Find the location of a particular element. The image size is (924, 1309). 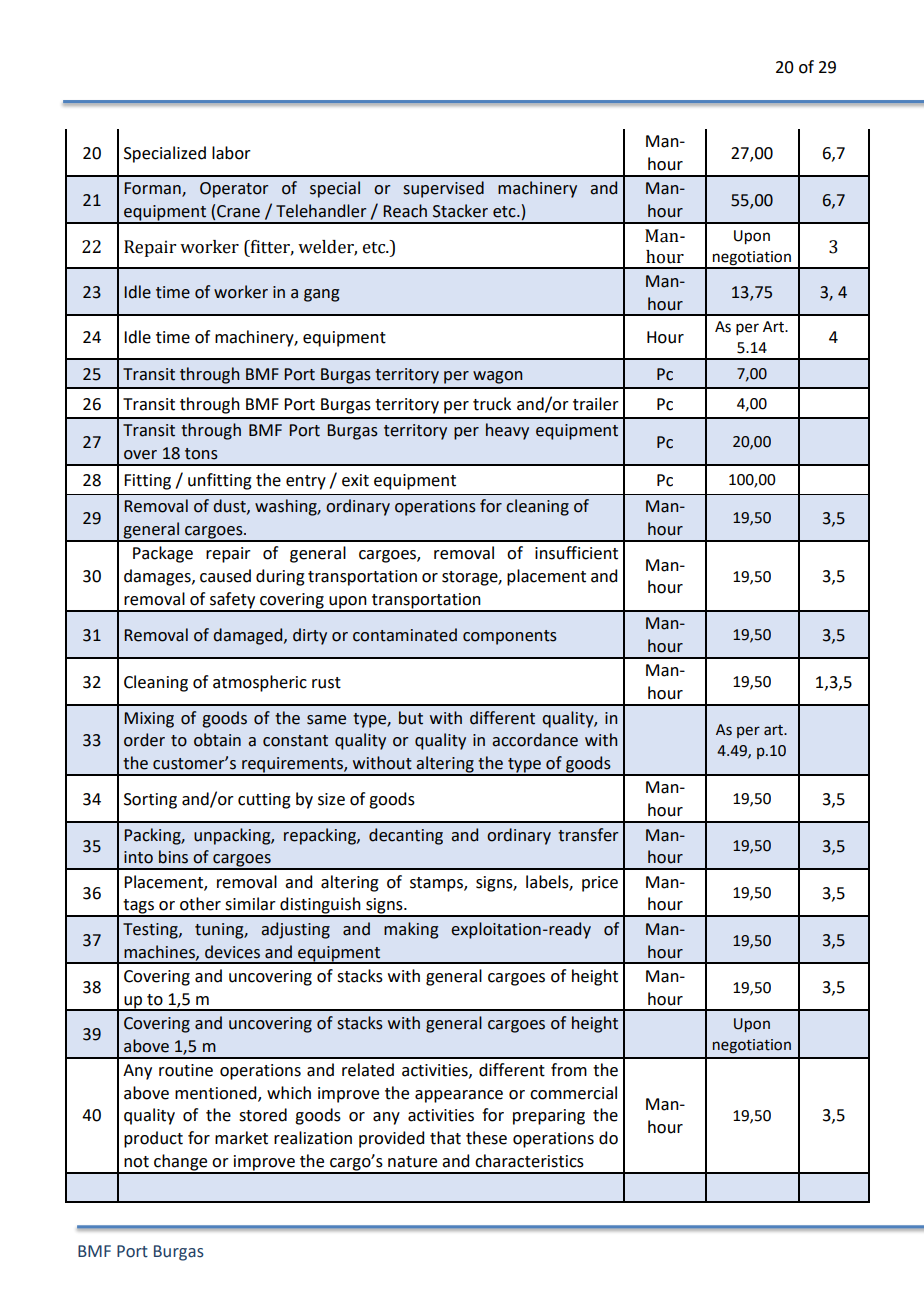

other is located at coordinates (200, 904).
